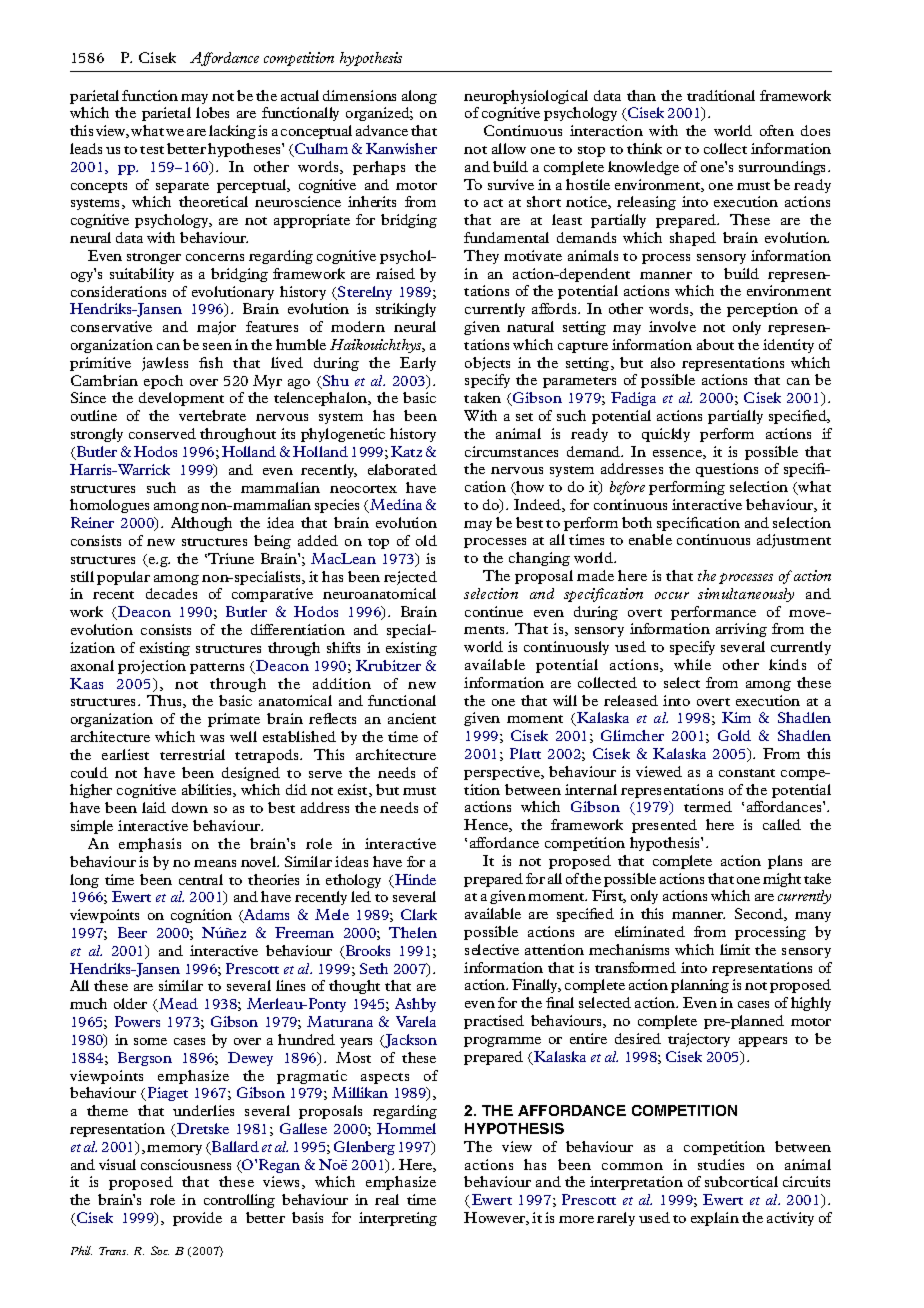 The height and width of the image is (1308, 924). What do you see at coordinates (721, 95) in the image?
I see `traditional` at bounding box center [721, 95].
